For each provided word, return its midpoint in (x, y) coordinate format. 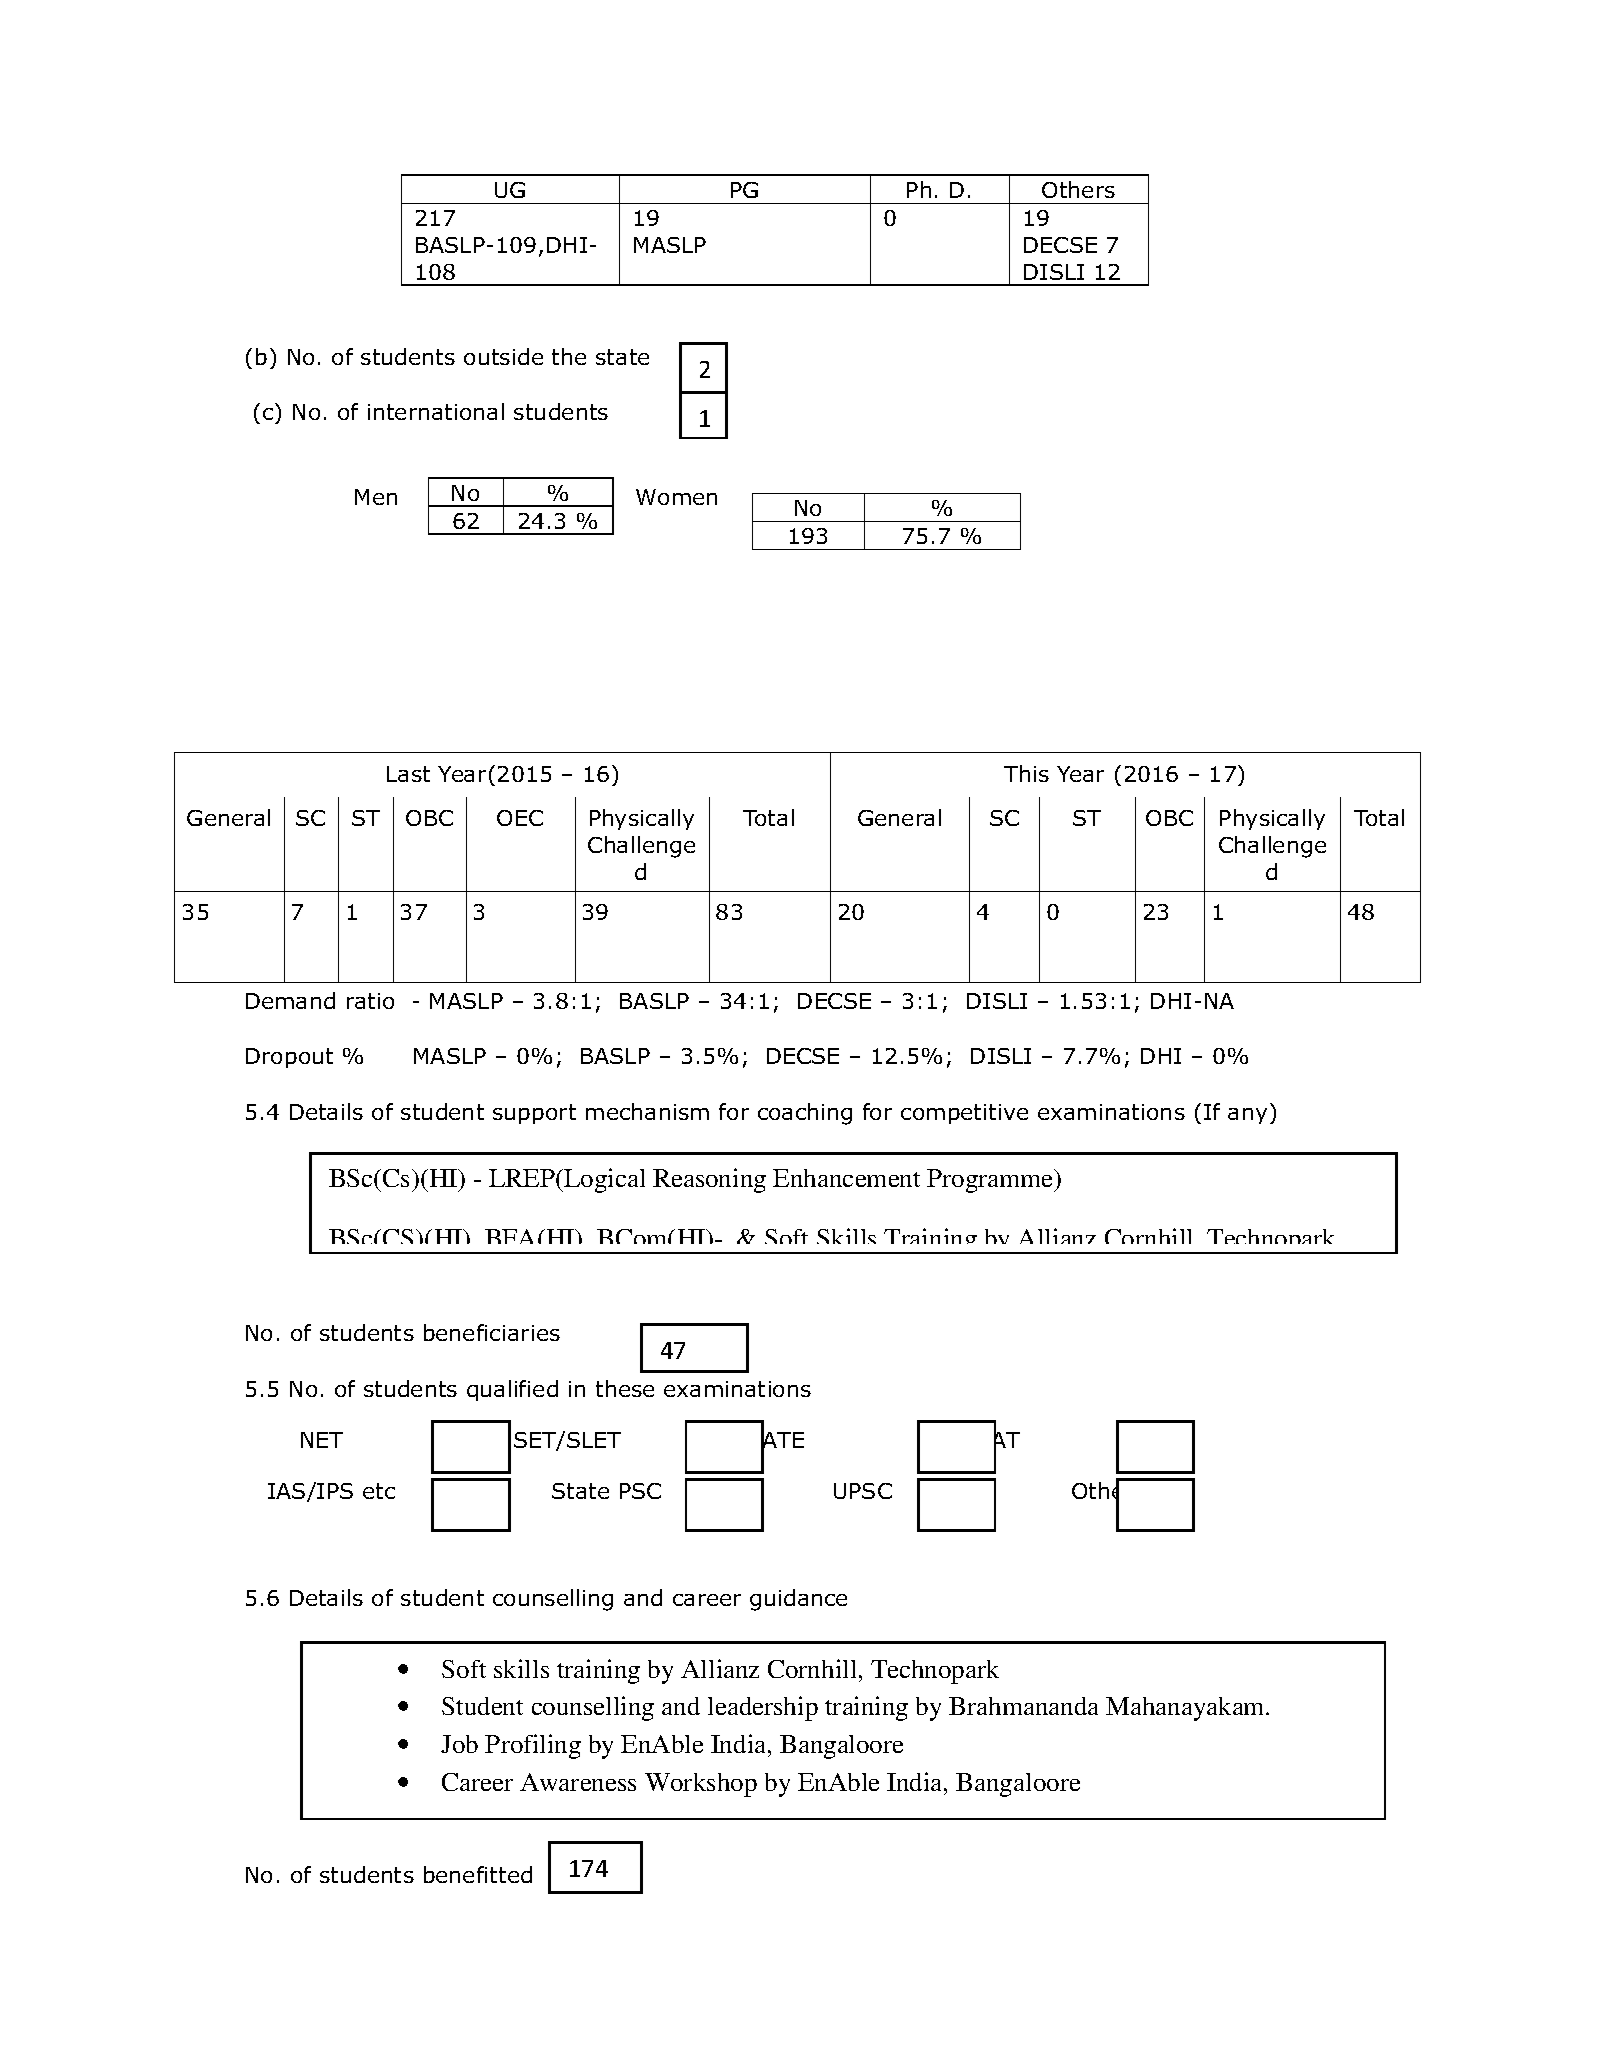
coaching (805, 1114)
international (436, 411)
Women (676, 497)
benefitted (478, 1874)
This (1026, 773)
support (534, 1114)
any (1247, 1116)
